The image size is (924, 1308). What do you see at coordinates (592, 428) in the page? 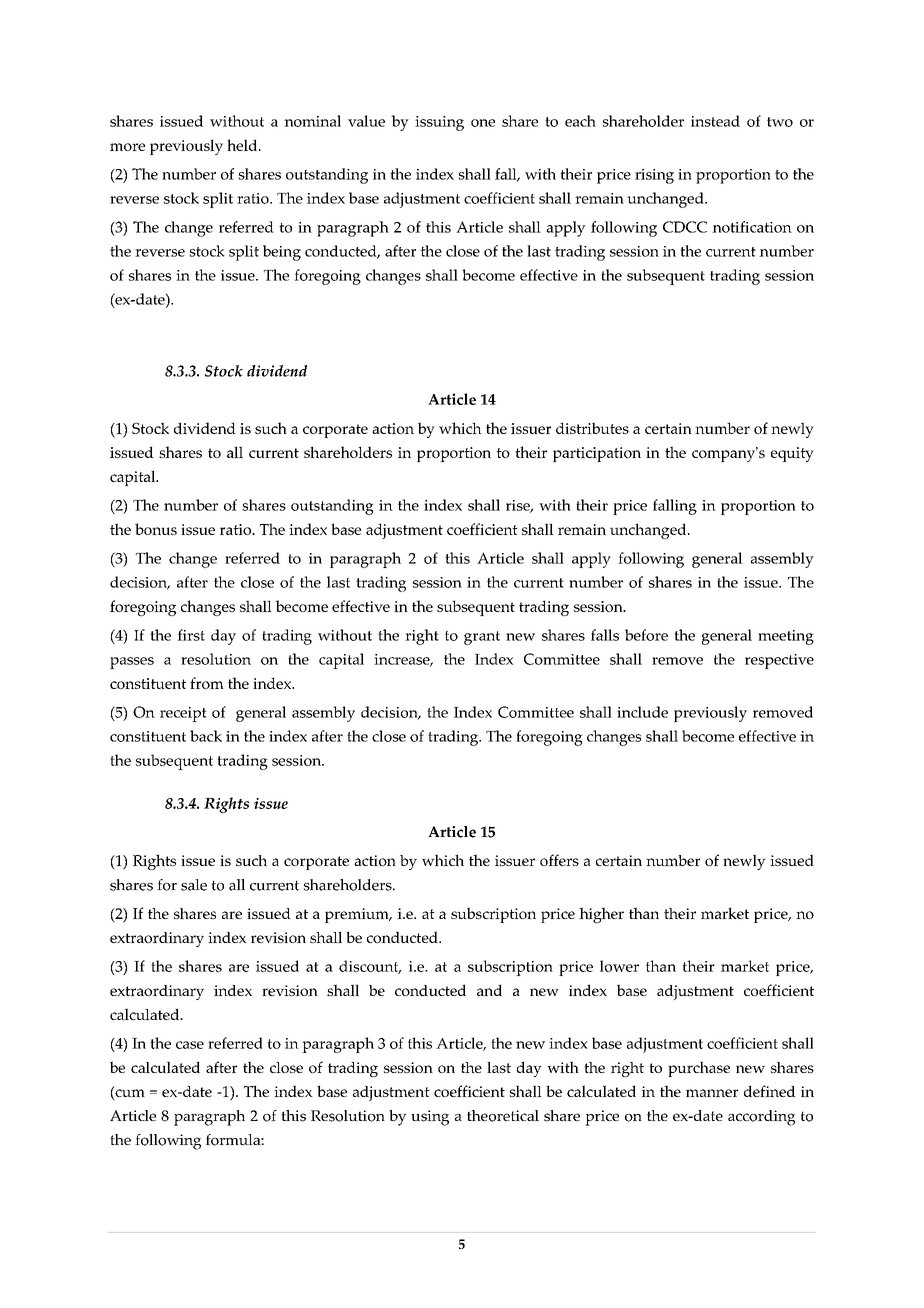
I see `distributes` at bounding box center [592, 428].
